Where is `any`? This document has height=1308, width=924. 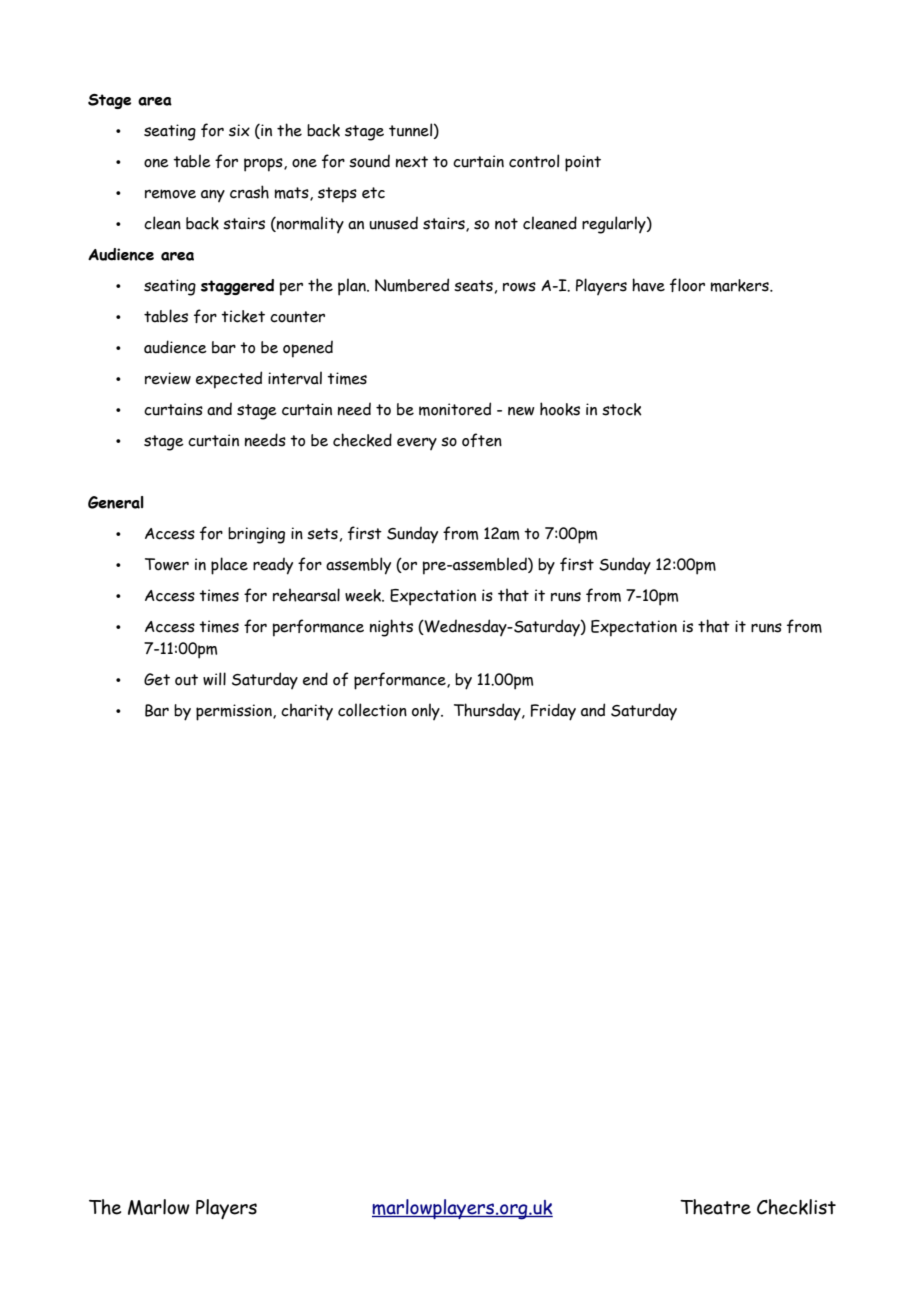
any is located at coordinates (213, 196).
